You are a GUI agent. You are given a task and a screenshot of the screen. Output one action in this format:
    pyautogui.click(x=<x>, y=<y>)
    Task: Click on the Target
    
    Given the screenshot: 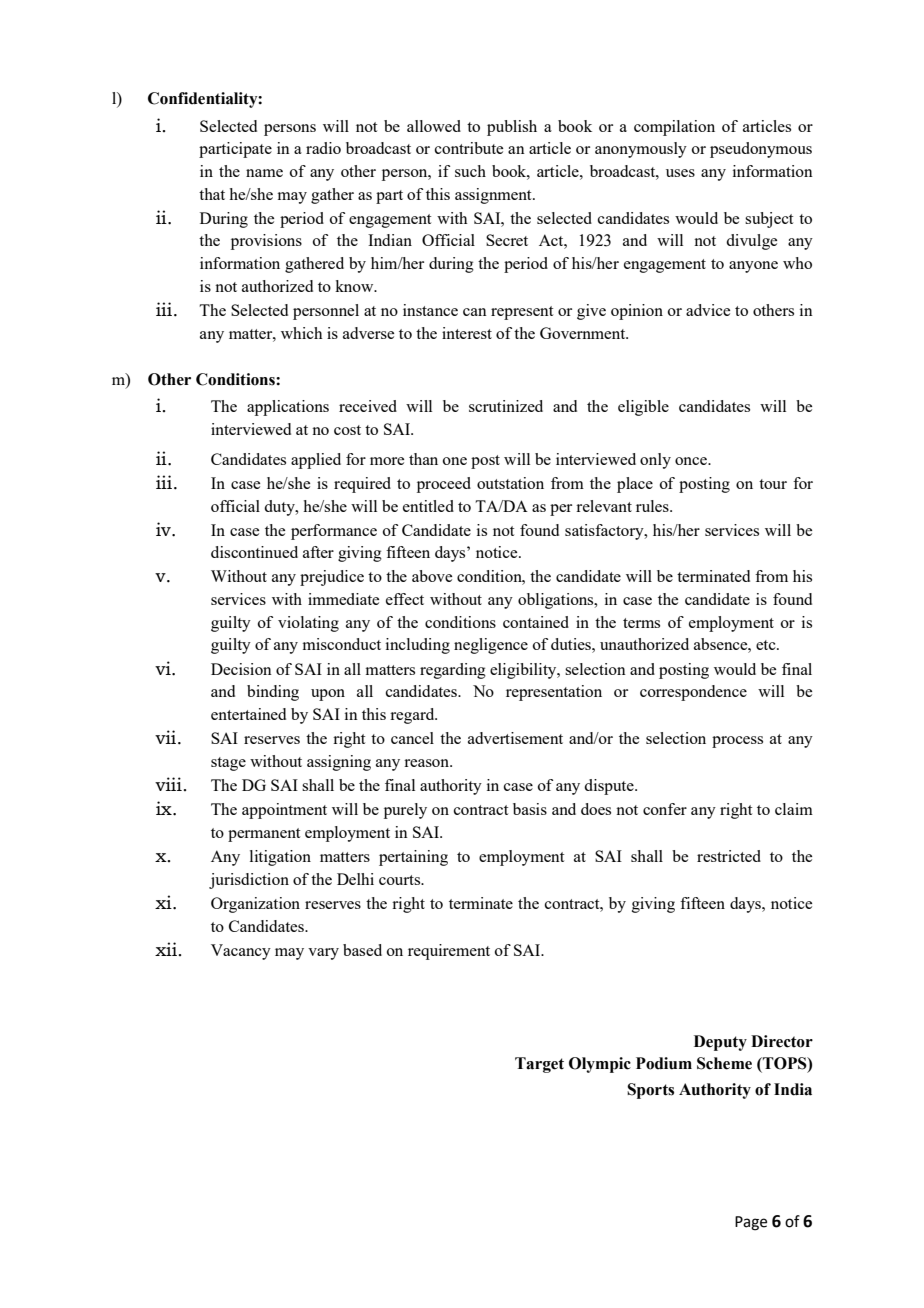 What is the action you would take?
    pyautogui.click(x=539, y=1065)
